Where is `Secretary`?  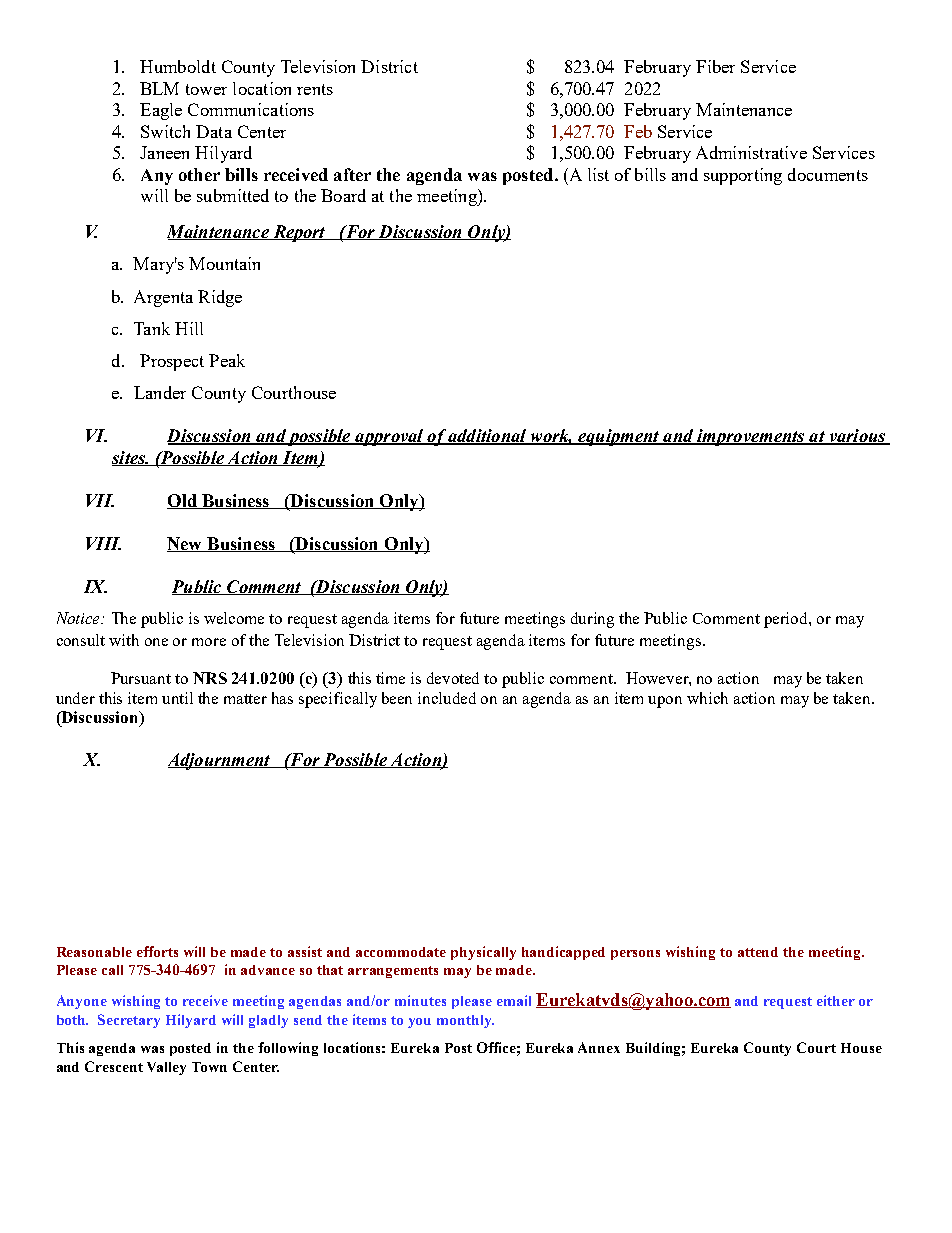
Secretary is located at coordinates (129, 1021).
